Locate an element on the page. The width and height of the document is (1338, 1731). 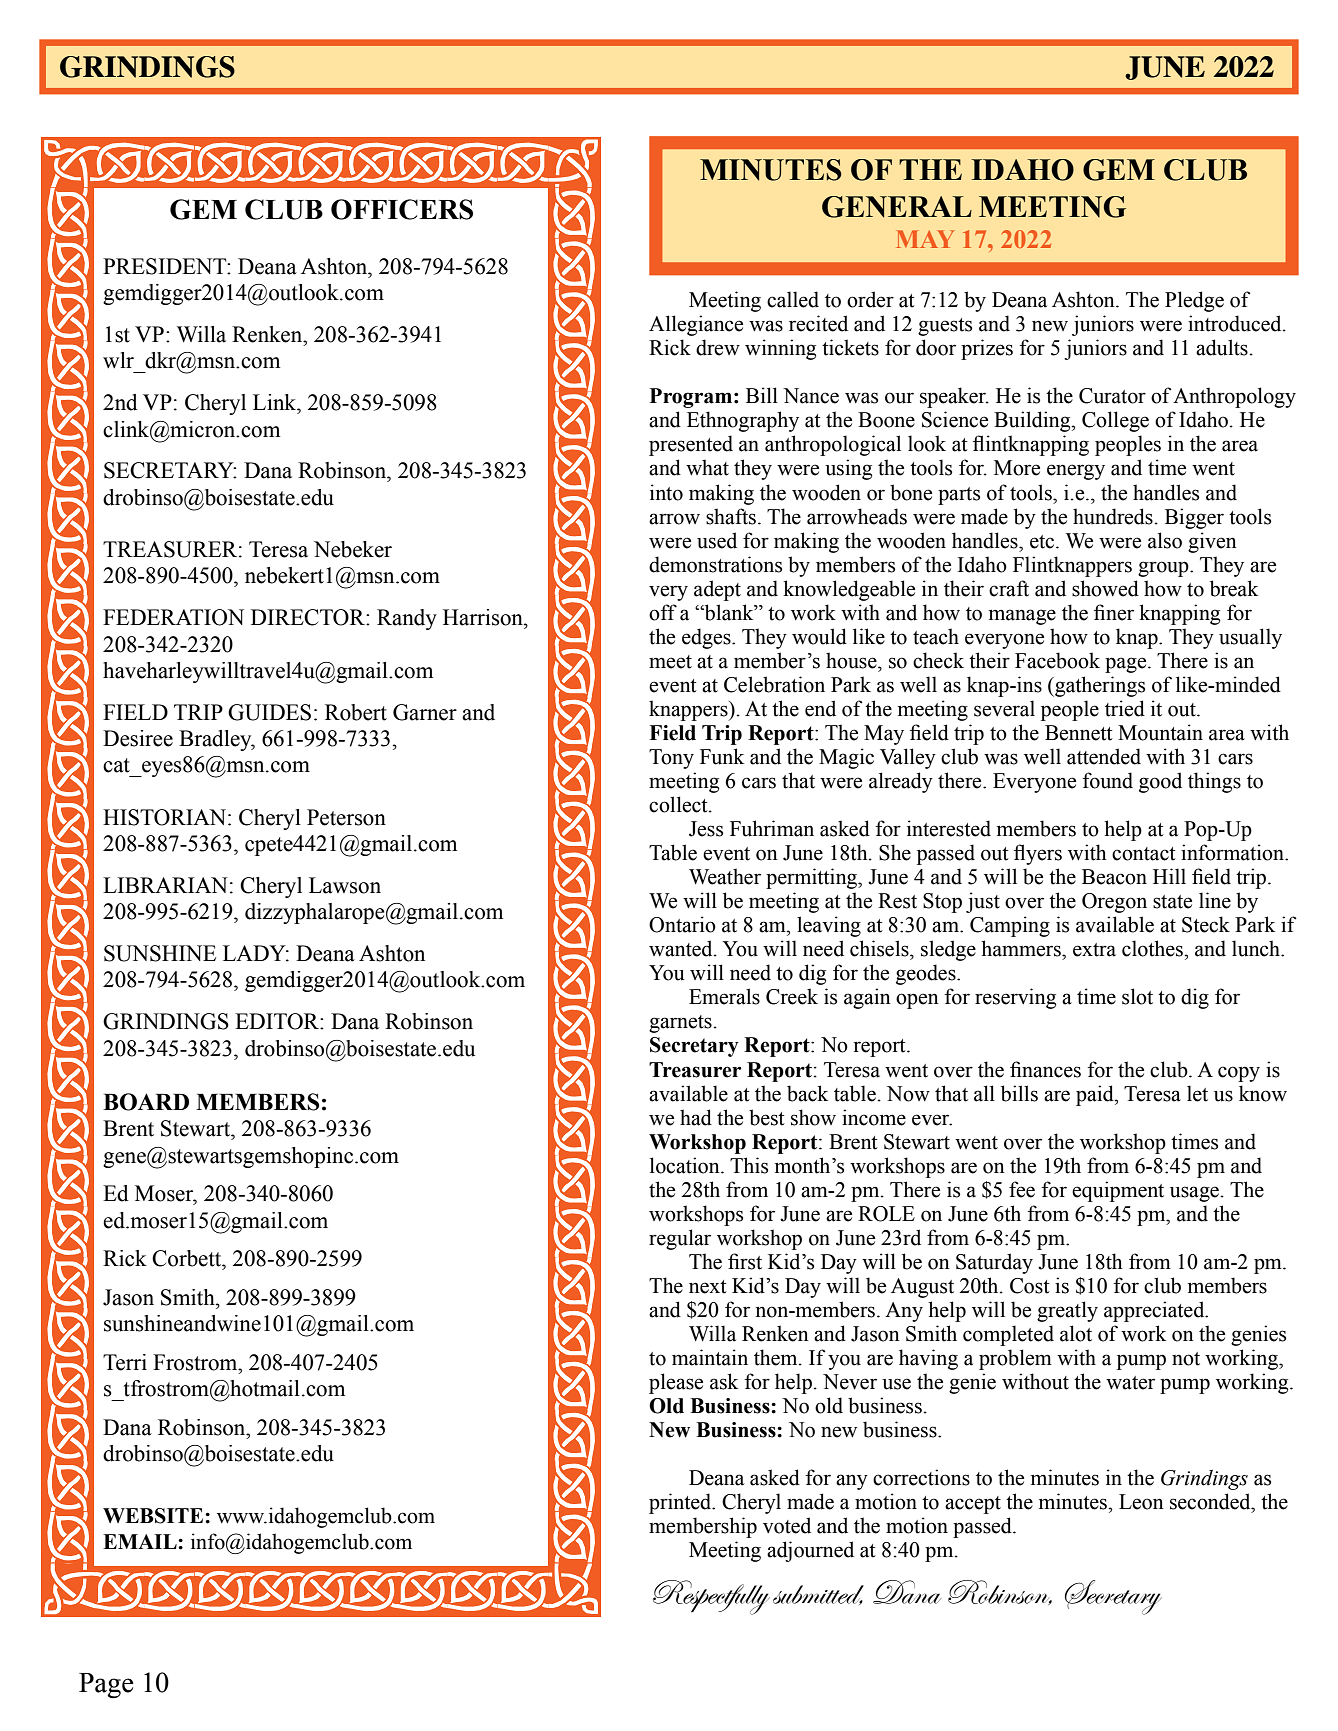
OFFICERS is located at coordinates (402, 209).
